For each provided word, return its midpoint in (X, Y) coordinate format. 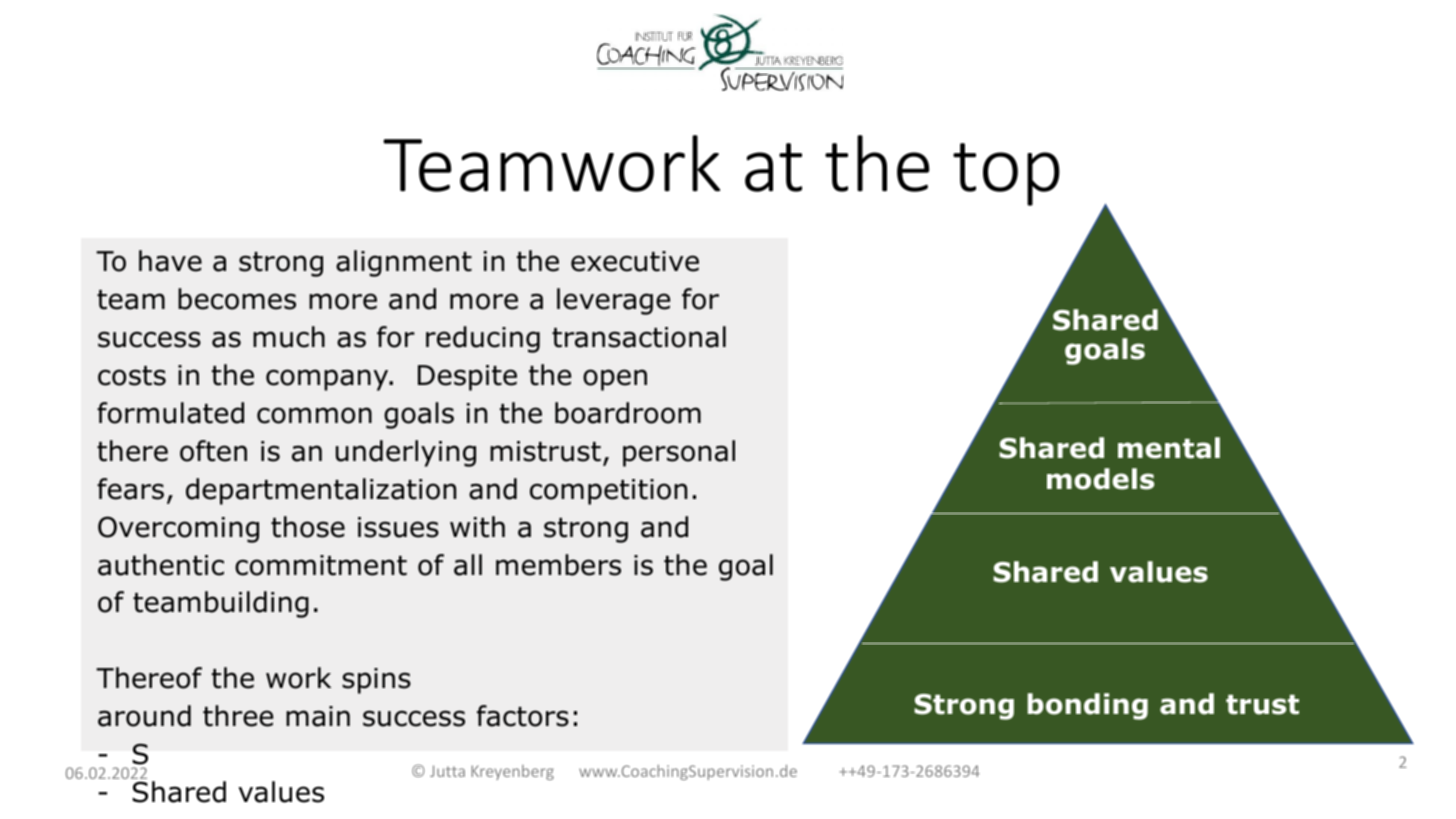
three (238, 716)
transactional (639, 337)
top (1006, 174)
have (170, 261)
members (558, 565)
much (289, 337)
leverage (613, 301)
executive (635, 261)
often (213, 451)
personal (679, 453)
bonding (1088, 706)
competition (608, 492)
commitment (321, 565)
